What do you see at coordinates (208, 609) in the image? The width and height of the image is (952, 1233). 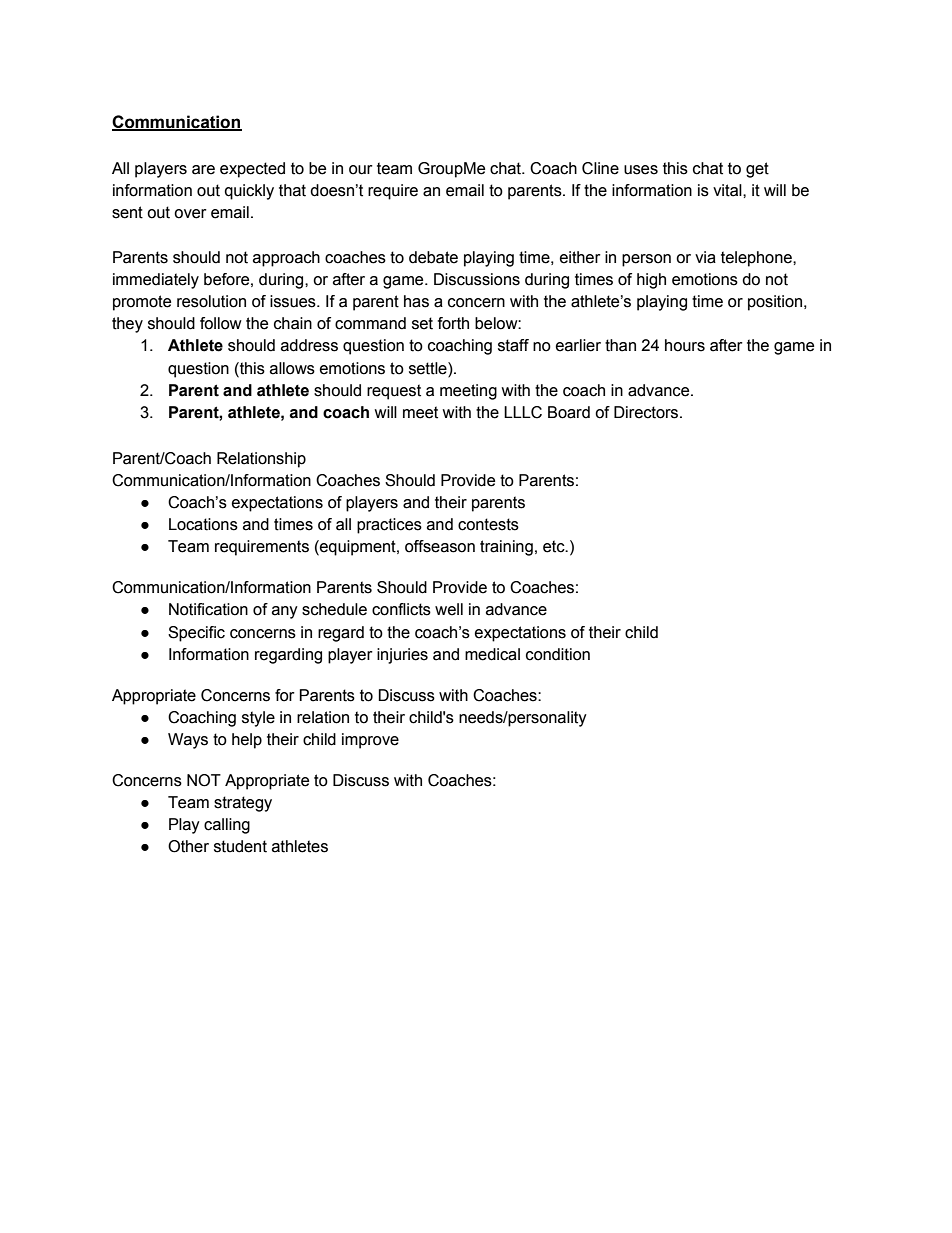 I see `Notification` at bounding box center [208, 609].
